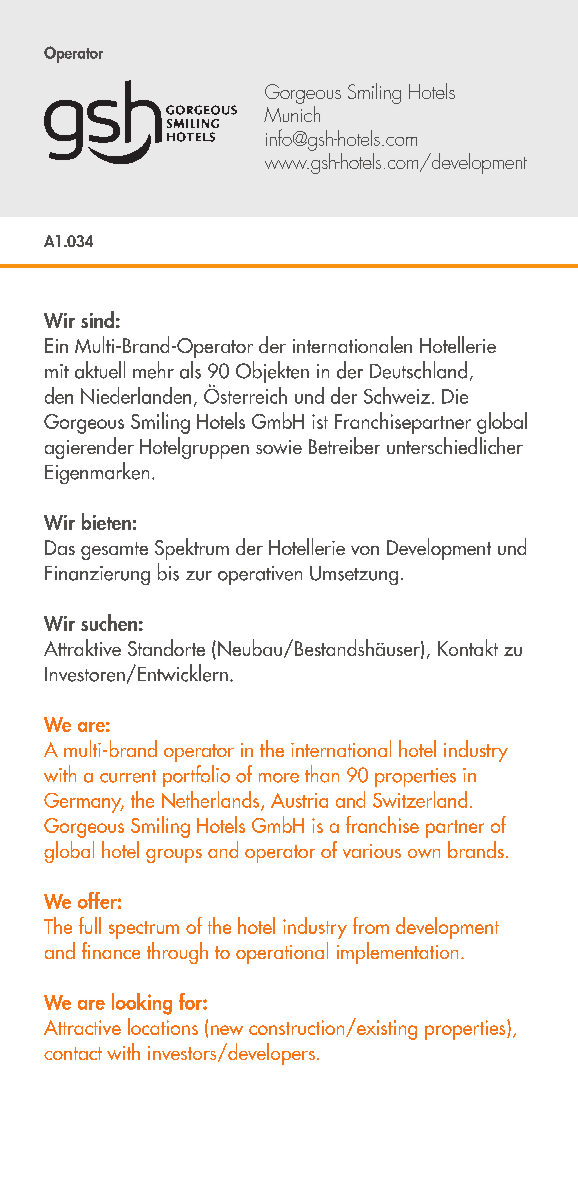 The height and width of the screenshot is (1189, 578). What do you see at coordinates (279, 778) in the screenshot?
I see `more` at bounding box center [279, 778].
